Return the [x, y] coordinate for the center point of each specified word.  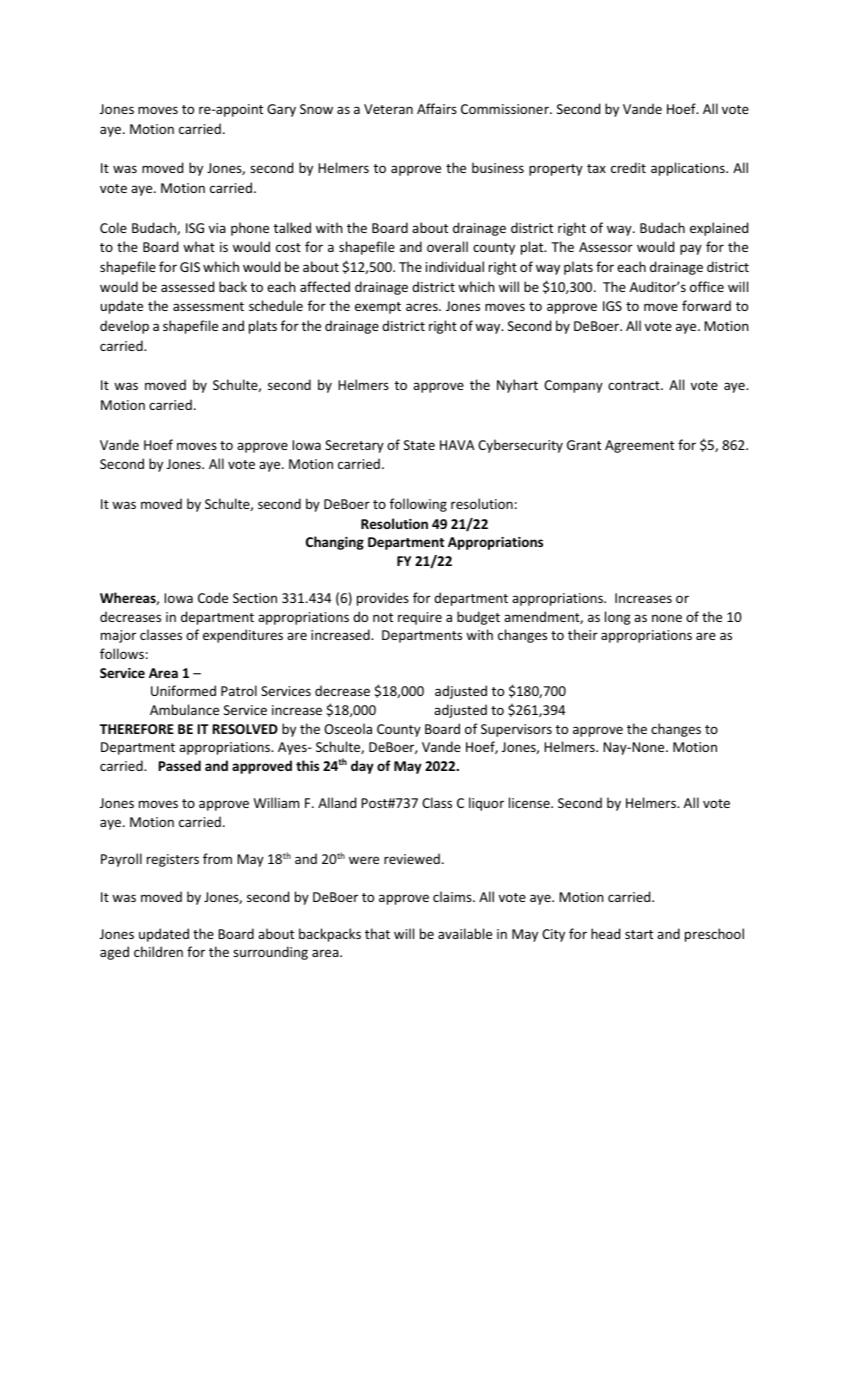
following [418, 505]
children [158, 951]
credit [628, 167]
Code [213, 597]
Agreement [639, 446]
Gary [281, 110]
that [377, 933]
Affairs [437, 108]
